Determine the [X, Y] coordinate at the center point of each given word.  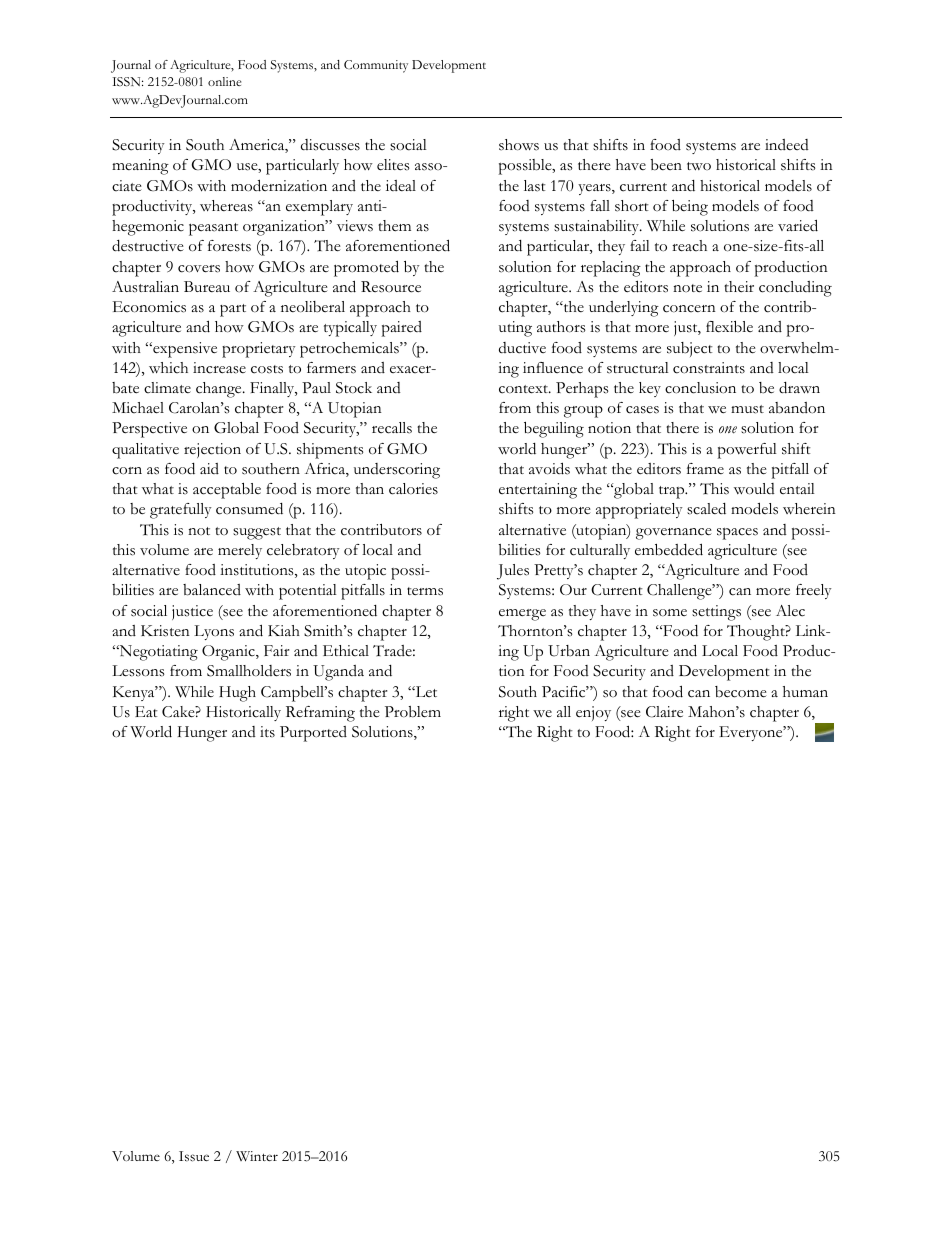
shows [519, 145]
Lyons [214, 632]
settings [716, 613]
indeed [787, 144]
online [224, 81]
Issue [194, 1156]
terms [425, 591]
